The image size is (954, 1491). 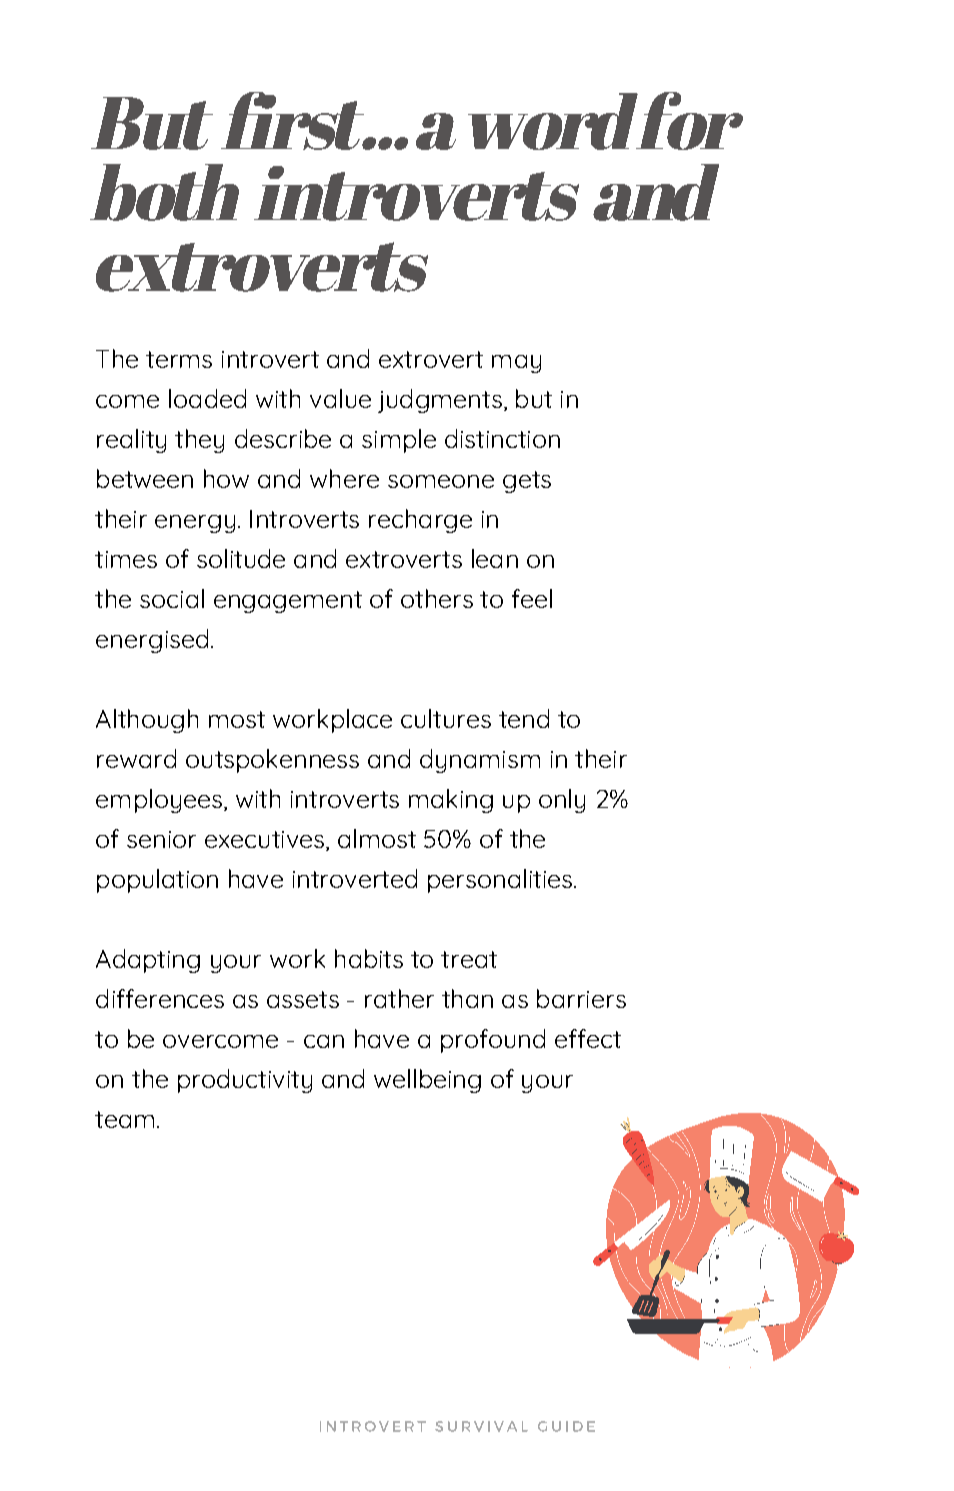 What do you see at coordinates (124, 1119) in the page?
I see `team` at bounding box center [124, 1119].
